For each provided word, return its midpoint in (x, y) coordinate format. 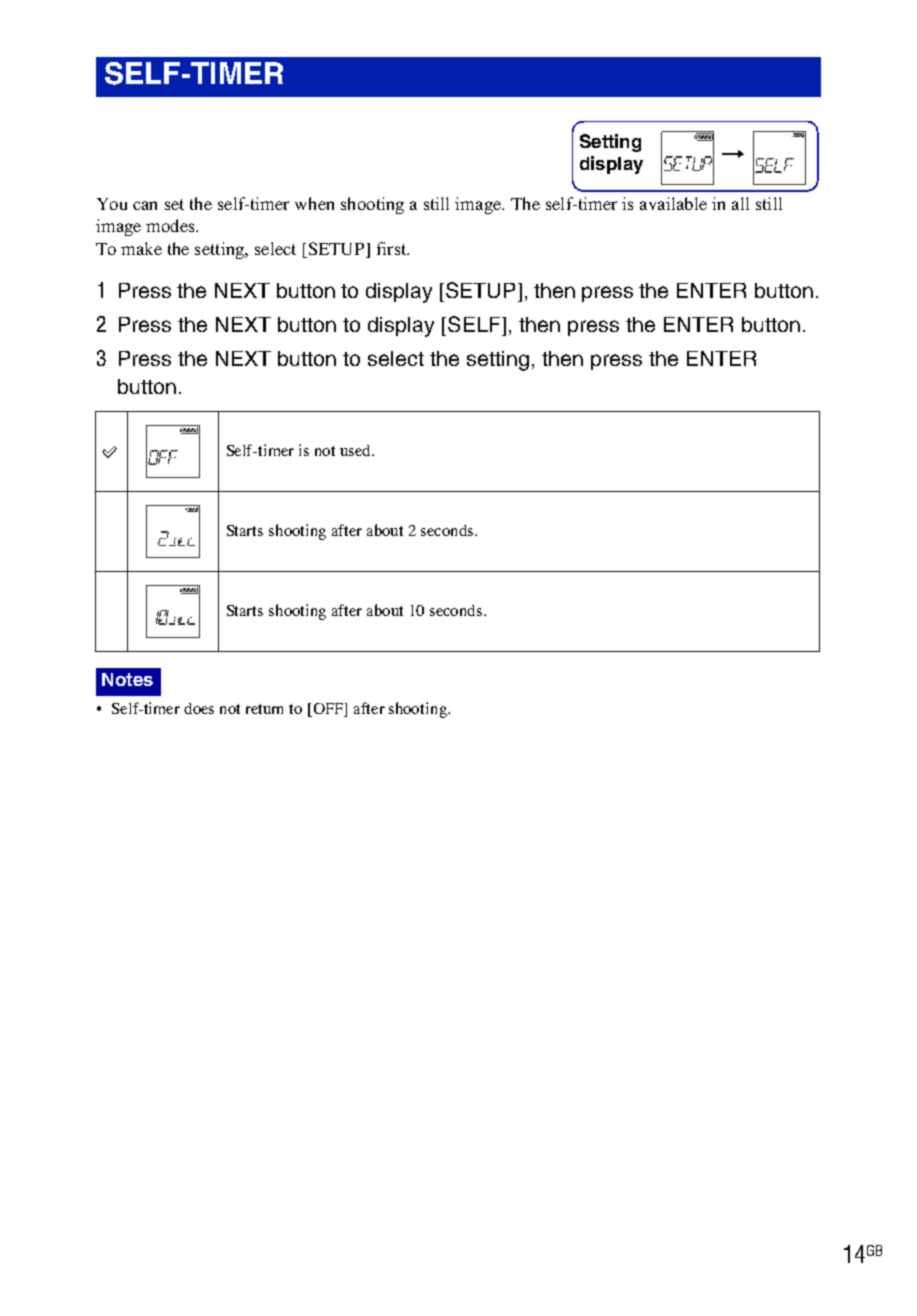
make (141, 248)
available (673, 203)
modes (171, 225)
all (740, 203)
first (393, 248)
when (314, 203)
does (199, 708)
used (356, 450)
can (145, 205)
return (264, 709)
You (112, 204)
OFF (328, 710)
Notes (127, 679)
